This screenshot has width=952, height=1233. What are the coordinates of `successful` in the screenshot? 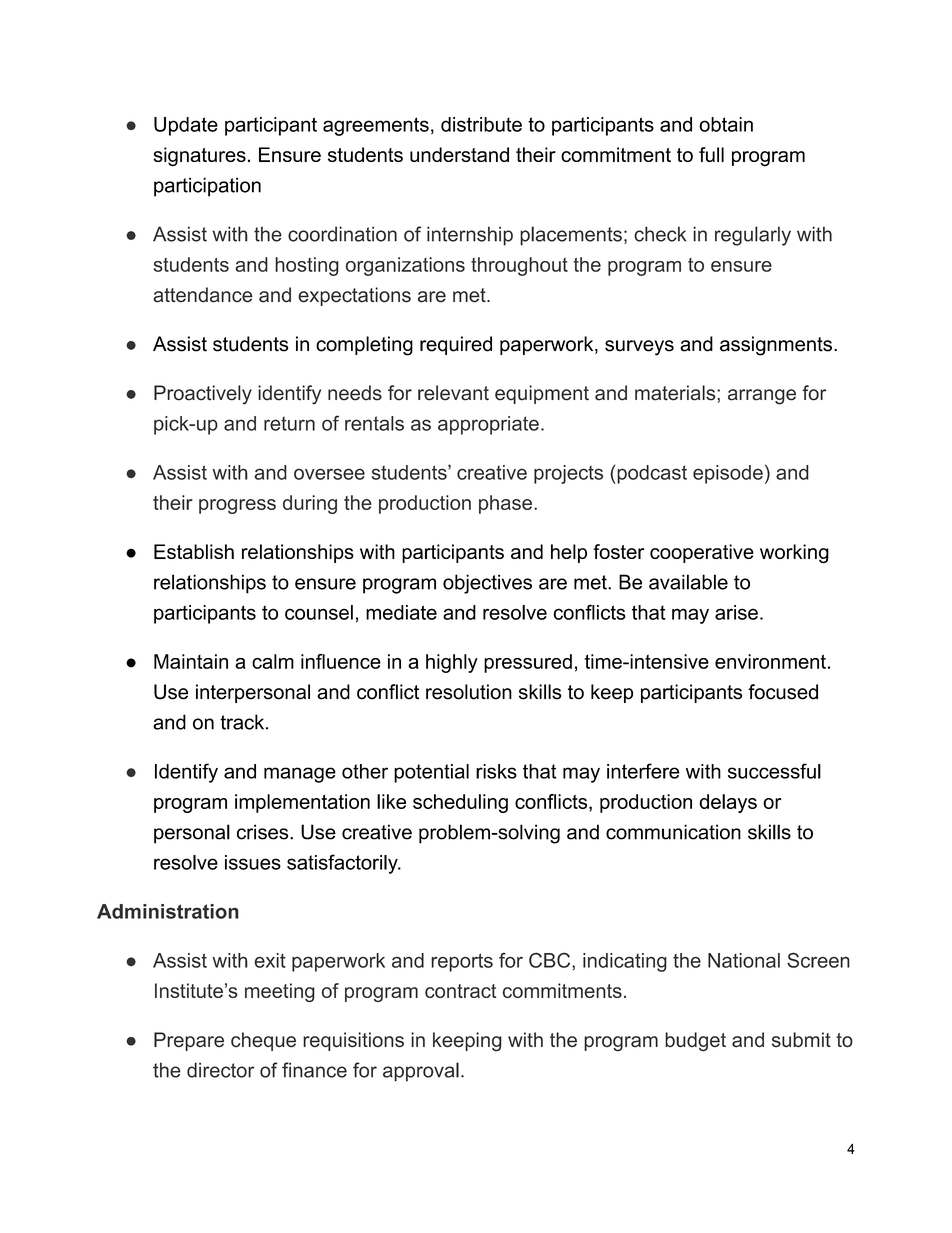 It's located at (774, 771).
